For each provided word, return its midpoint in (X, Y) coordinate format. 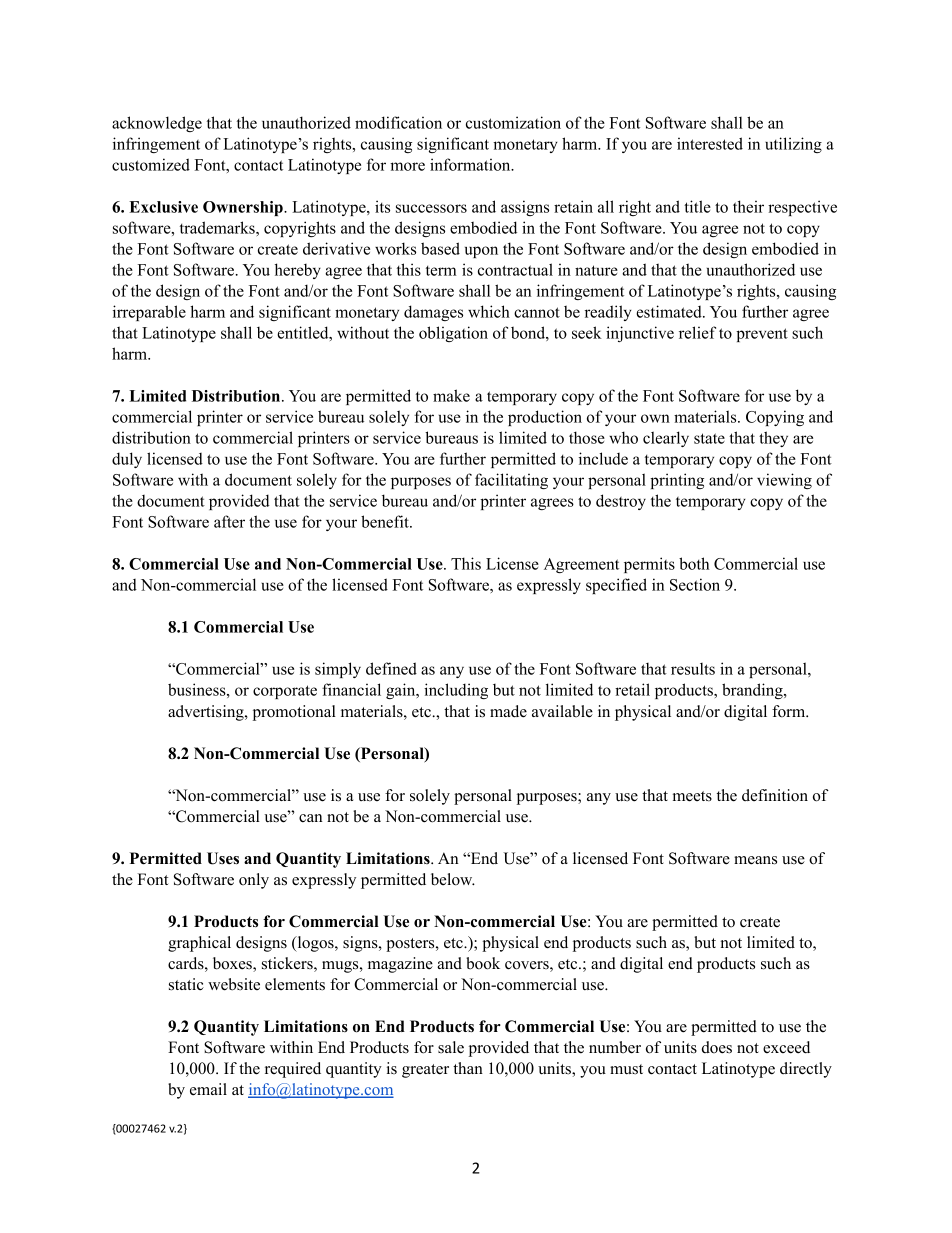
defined (391, 668)
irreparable (149, 313)
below (453, 879)
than (468, 1068)
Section (695, 584)
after (229, 521)
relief (697, 332)
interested (710, 143)
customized (151, 164)
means (755, 860)
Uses (223, 858)
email (208, 1089)
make (451, 395)
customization (513, 122)
